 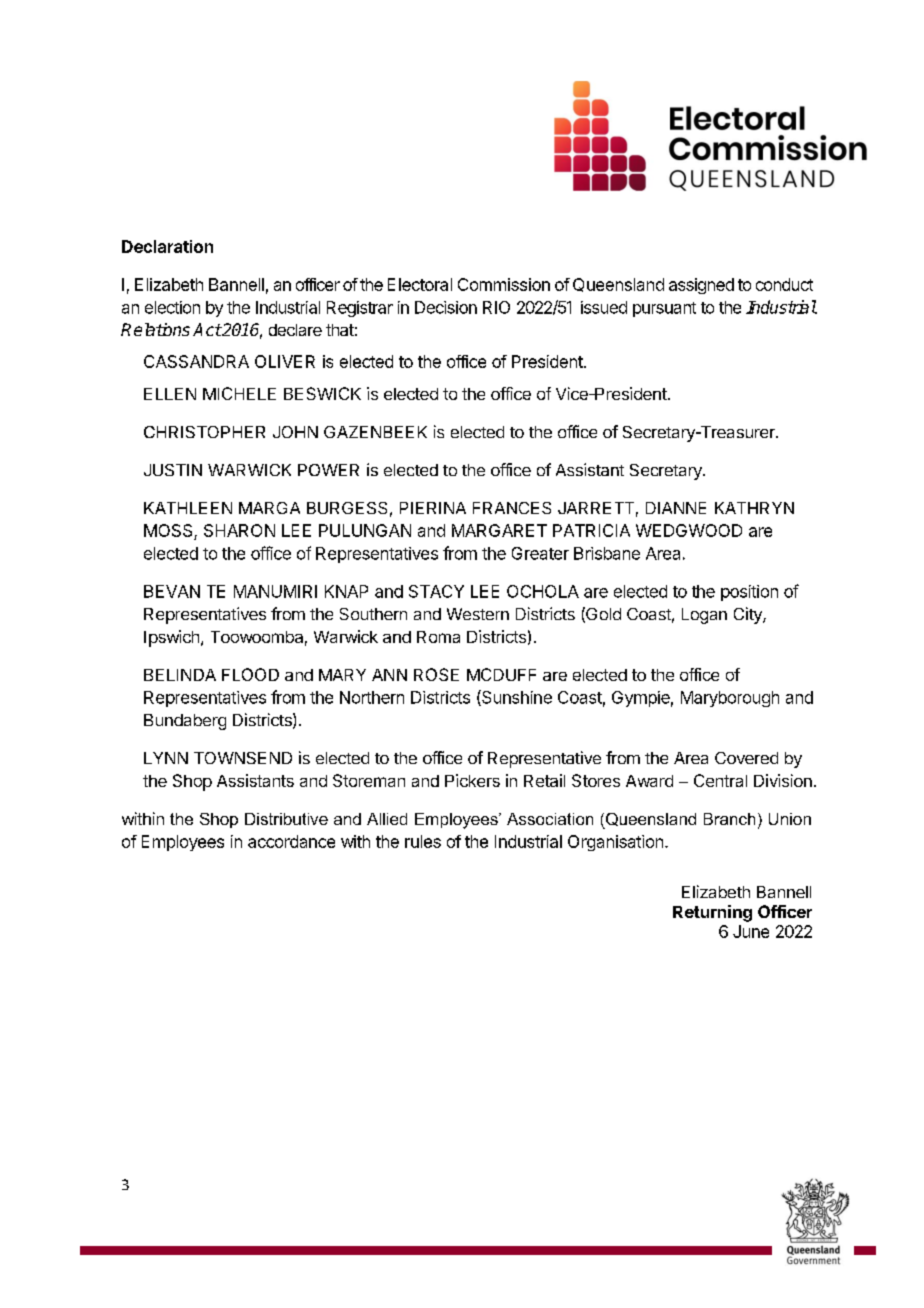 I want to click on DIANNE, so click(x=676, y=508).
